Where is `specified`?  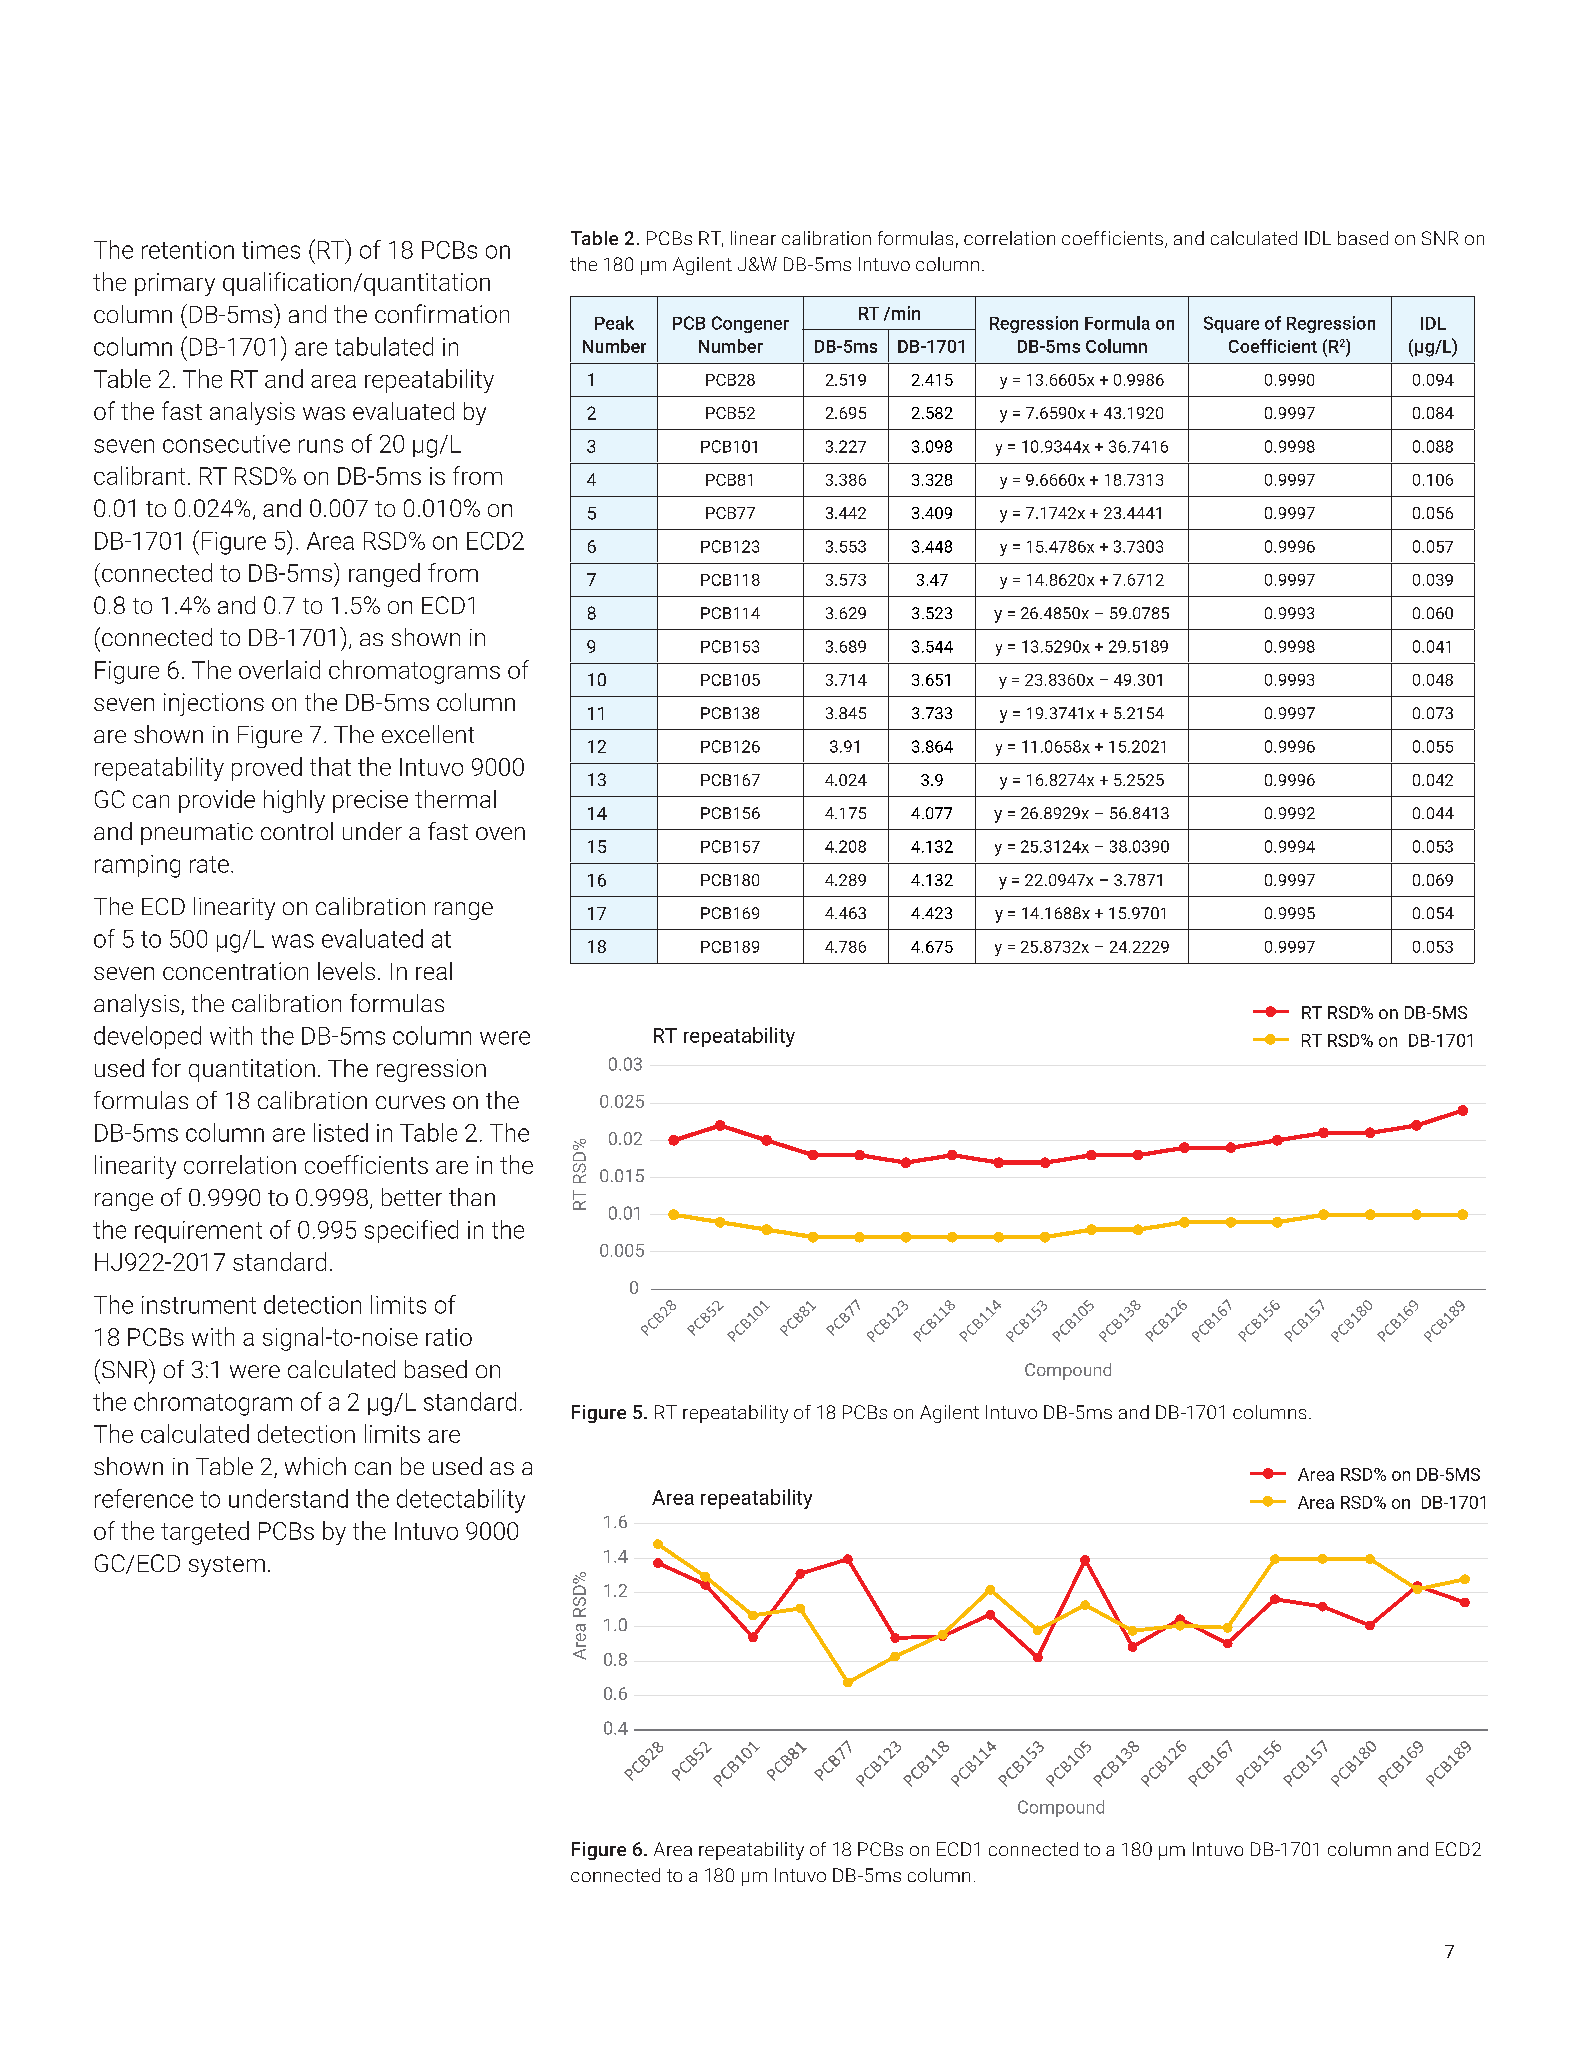 specified is located at coordinates (411, 1231).
